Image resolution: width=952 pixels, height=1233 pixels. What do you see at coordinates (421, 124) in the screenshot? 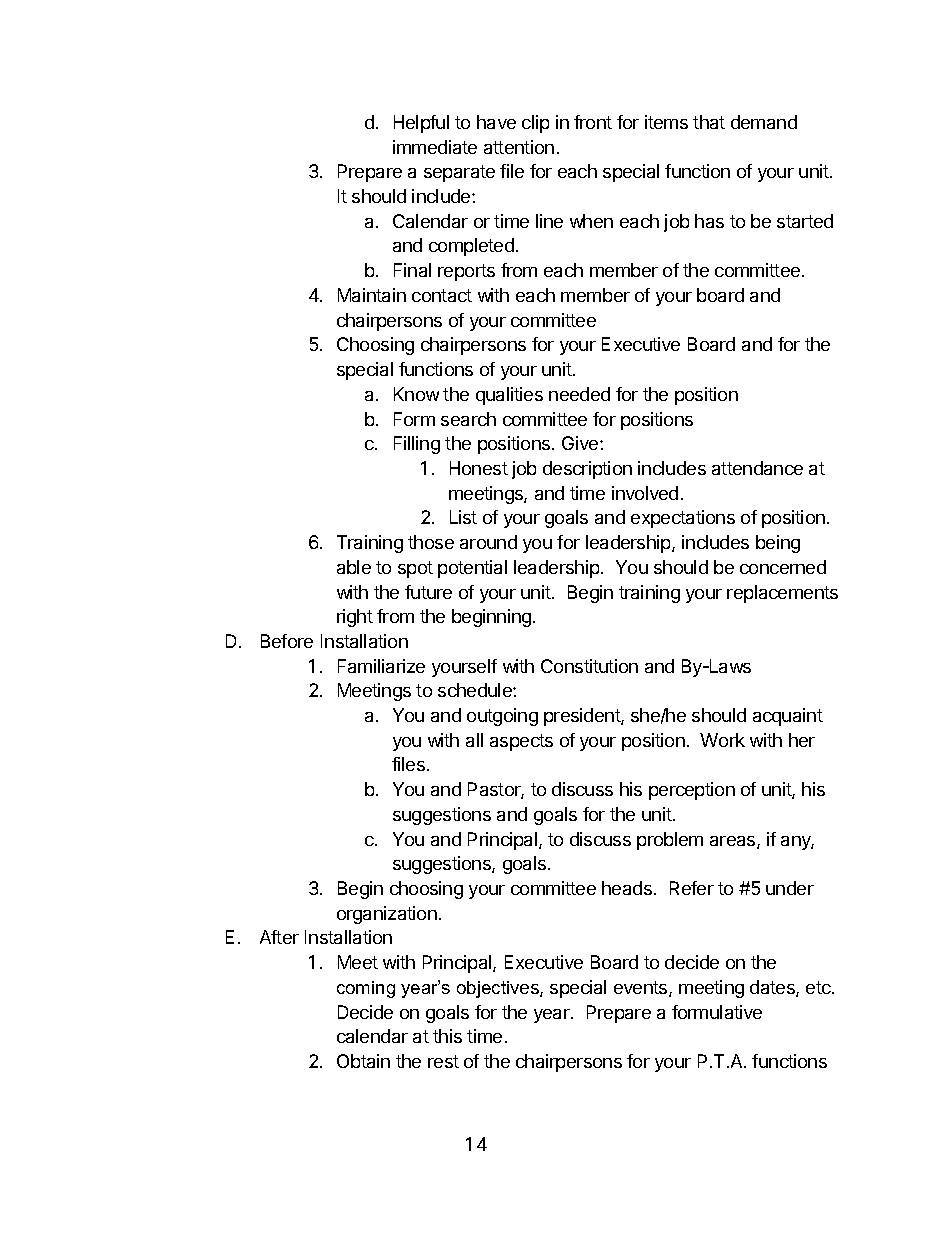
I see `Helpful` at bounding box center [421, 124].
